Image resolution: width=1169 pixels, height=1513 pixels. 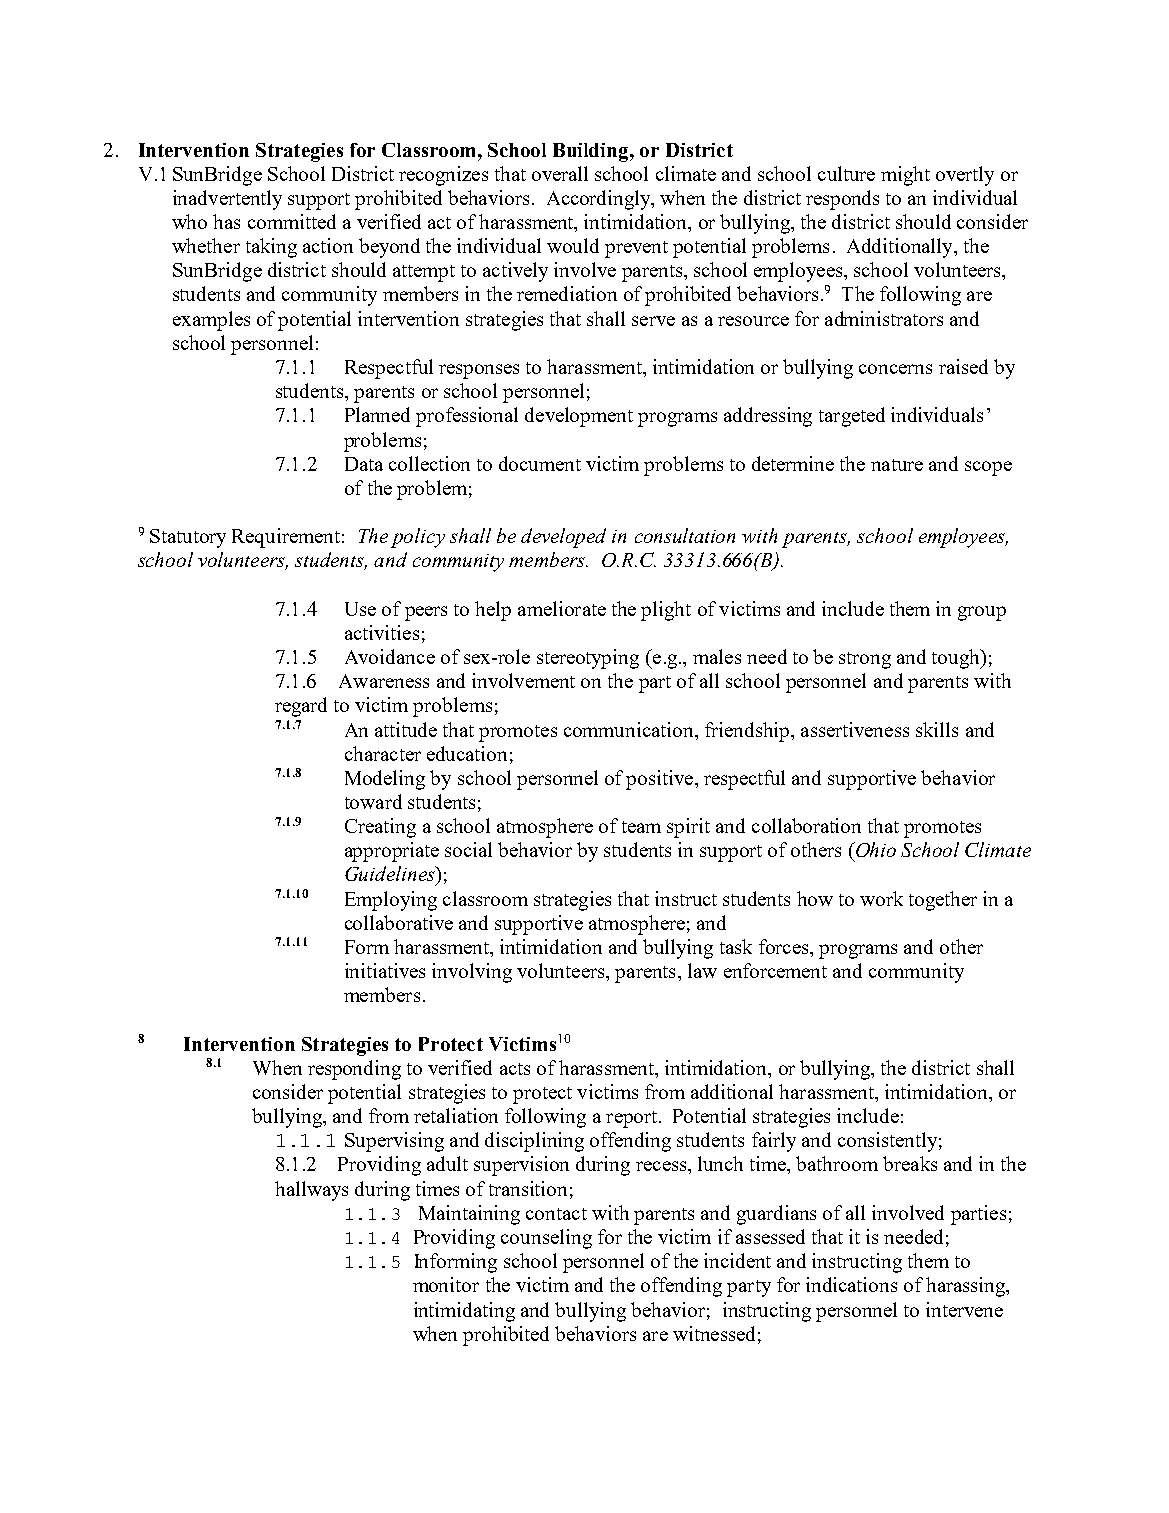 I want to click on Data, so click(x=364, y=464).
